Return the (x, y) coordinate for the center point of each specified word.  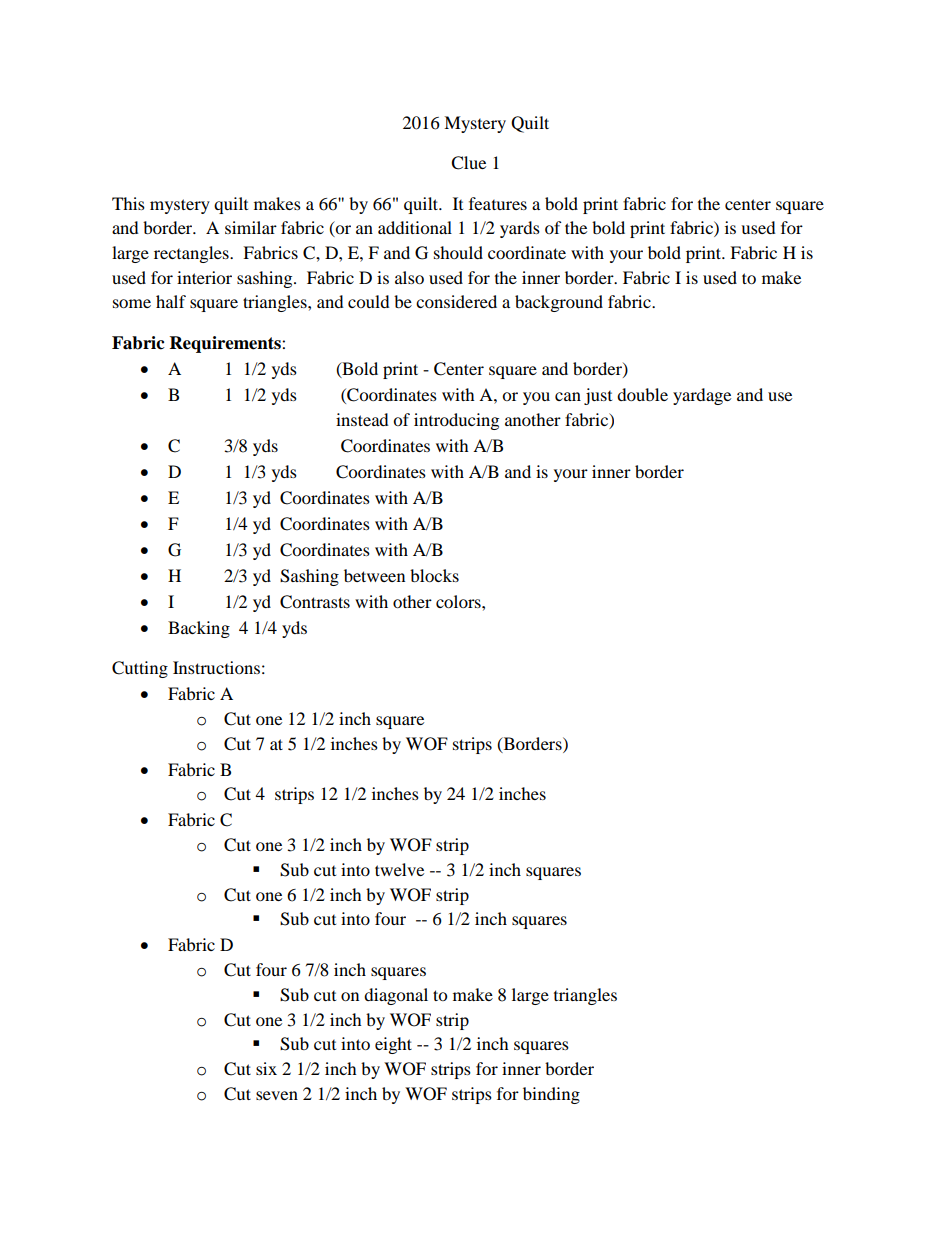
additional (415, 227)
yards (520, 229)
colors (459, 601)
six (266, 1068)
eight (393, 1045)
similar (251, 227)
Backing (199, 629)
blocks (434, 575)
